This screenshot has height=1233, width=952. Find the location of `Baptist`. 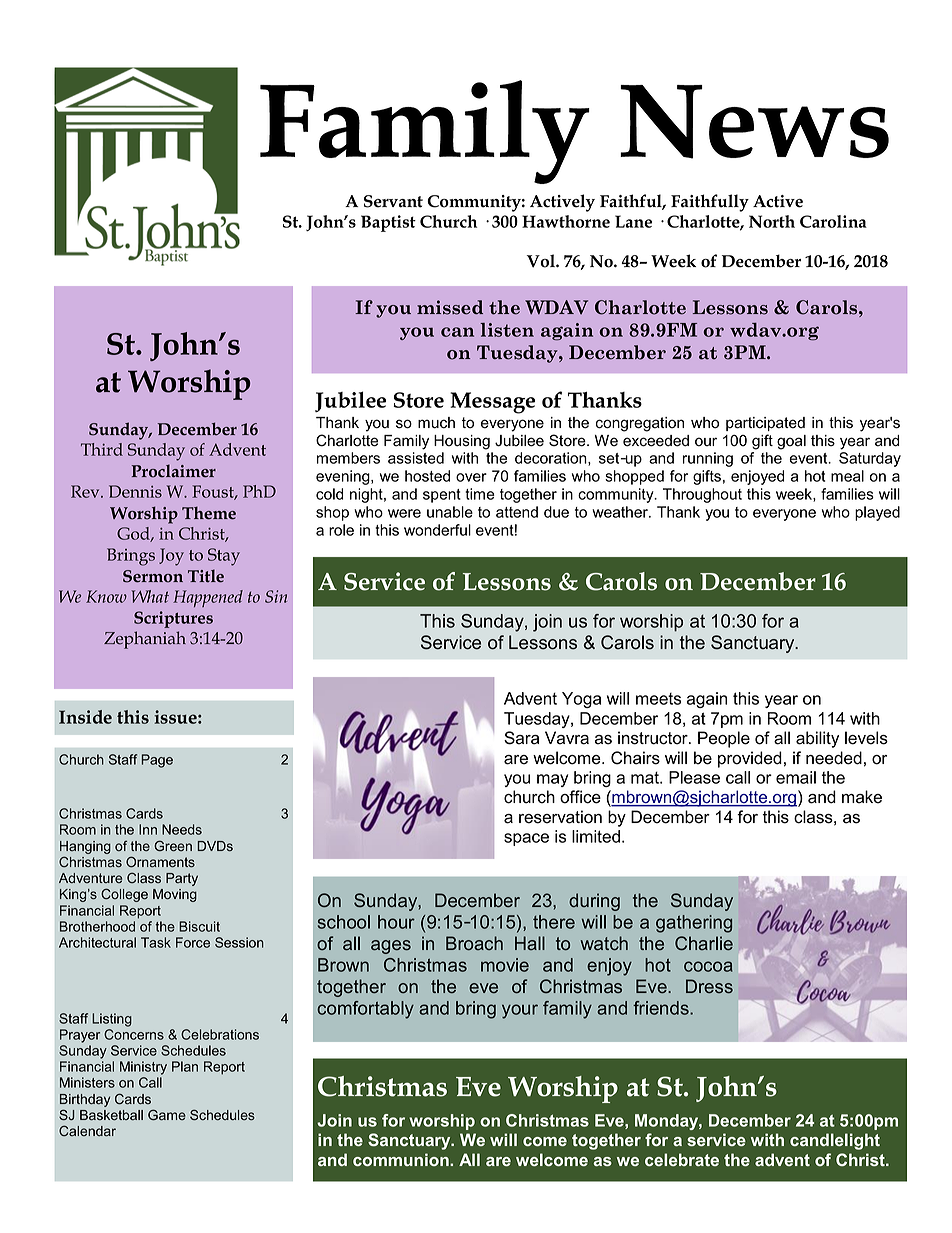

Baptist is located at coordinates (388, 223).
